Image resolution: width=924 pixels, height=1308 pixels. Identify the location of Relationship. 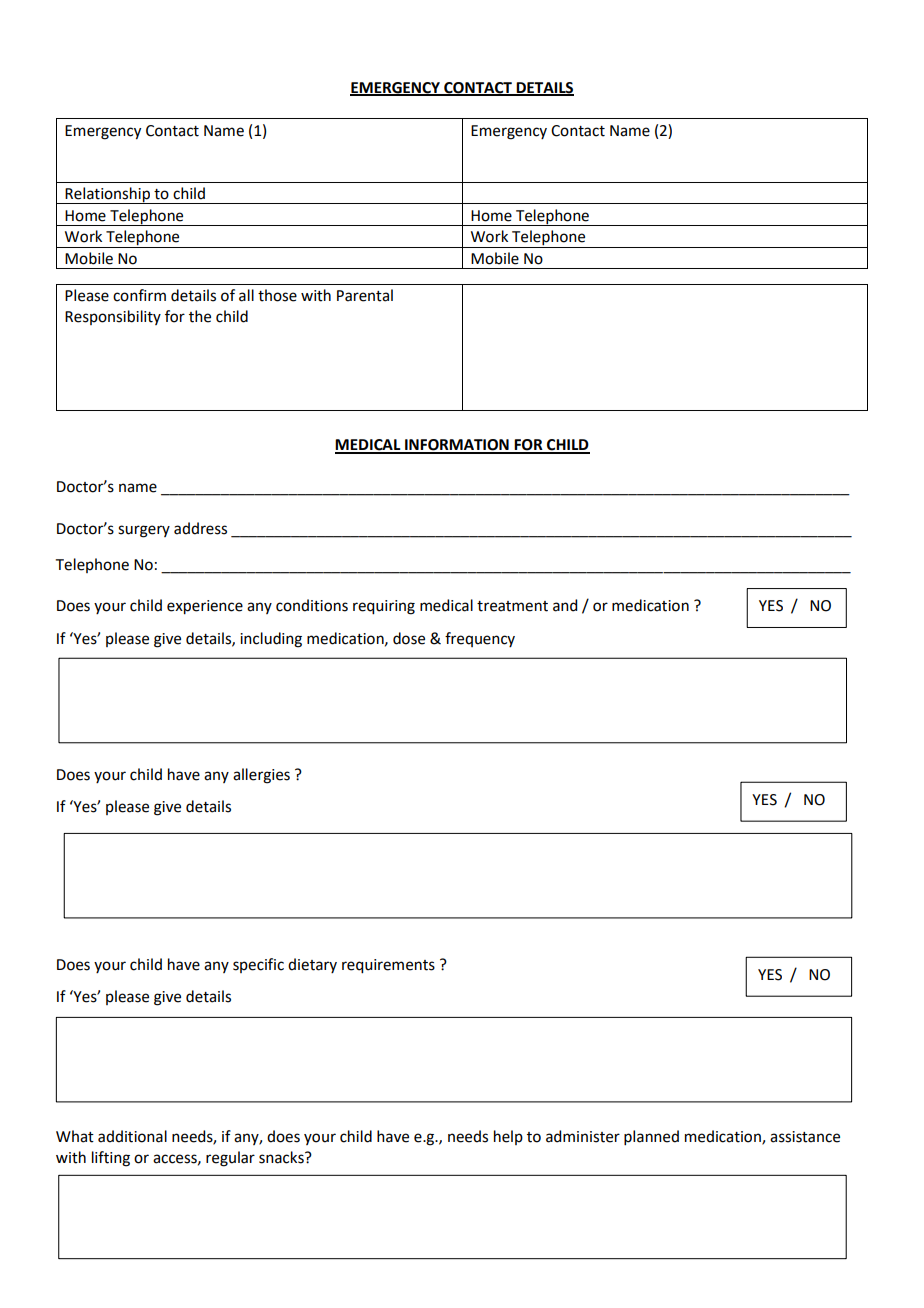
(108, 195).
